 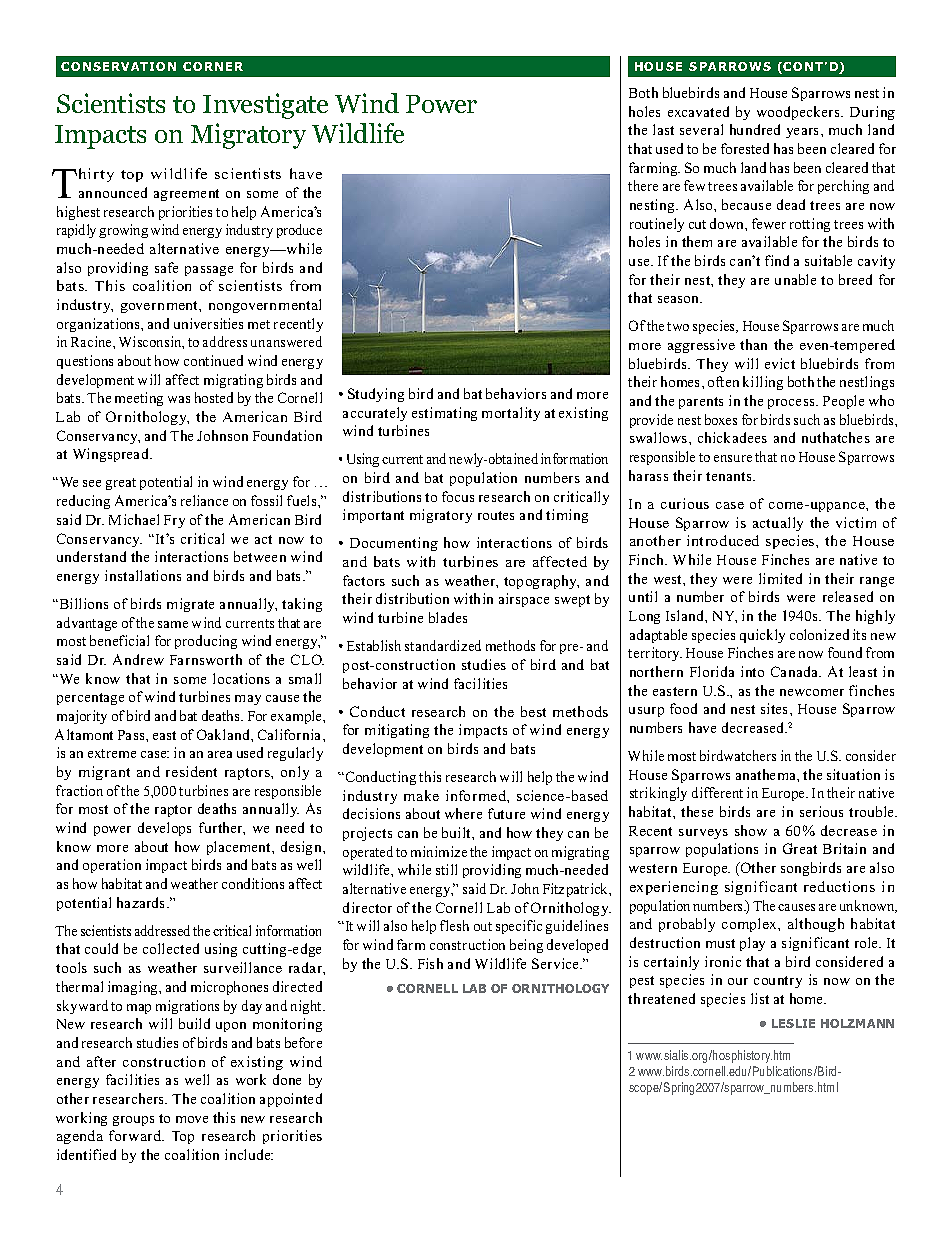 What do you see at coordinates (186, 195) in the document?
I see `agreement` at bounding box center [186, 195].
